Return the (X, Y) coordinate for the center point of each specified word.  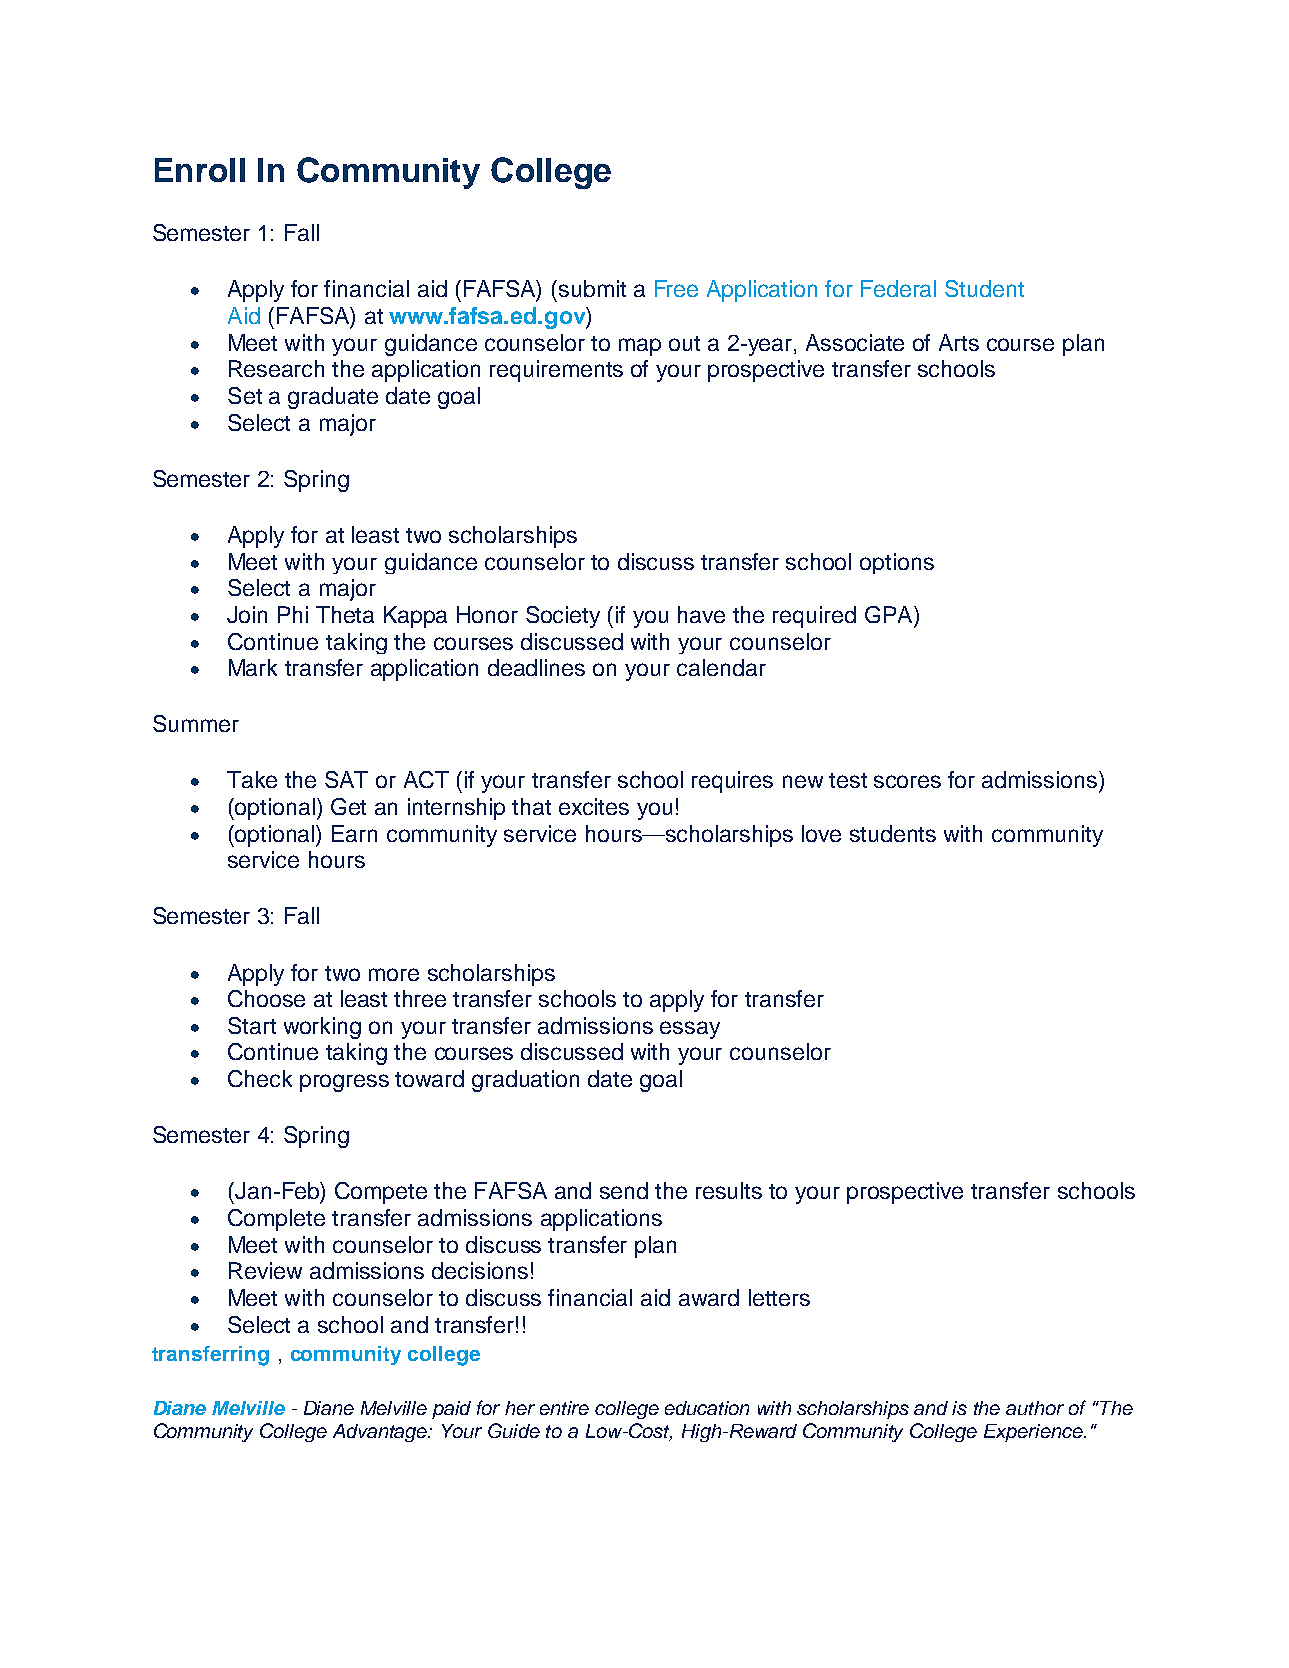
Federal (898, 288)
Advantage (381, 1433)
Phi (293, 614)
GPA (890, 614)
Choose (266, 998)
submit (592, 288)
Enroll (200, 170)
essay (690, 1030)
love (821, 833)
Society (563, 617)
